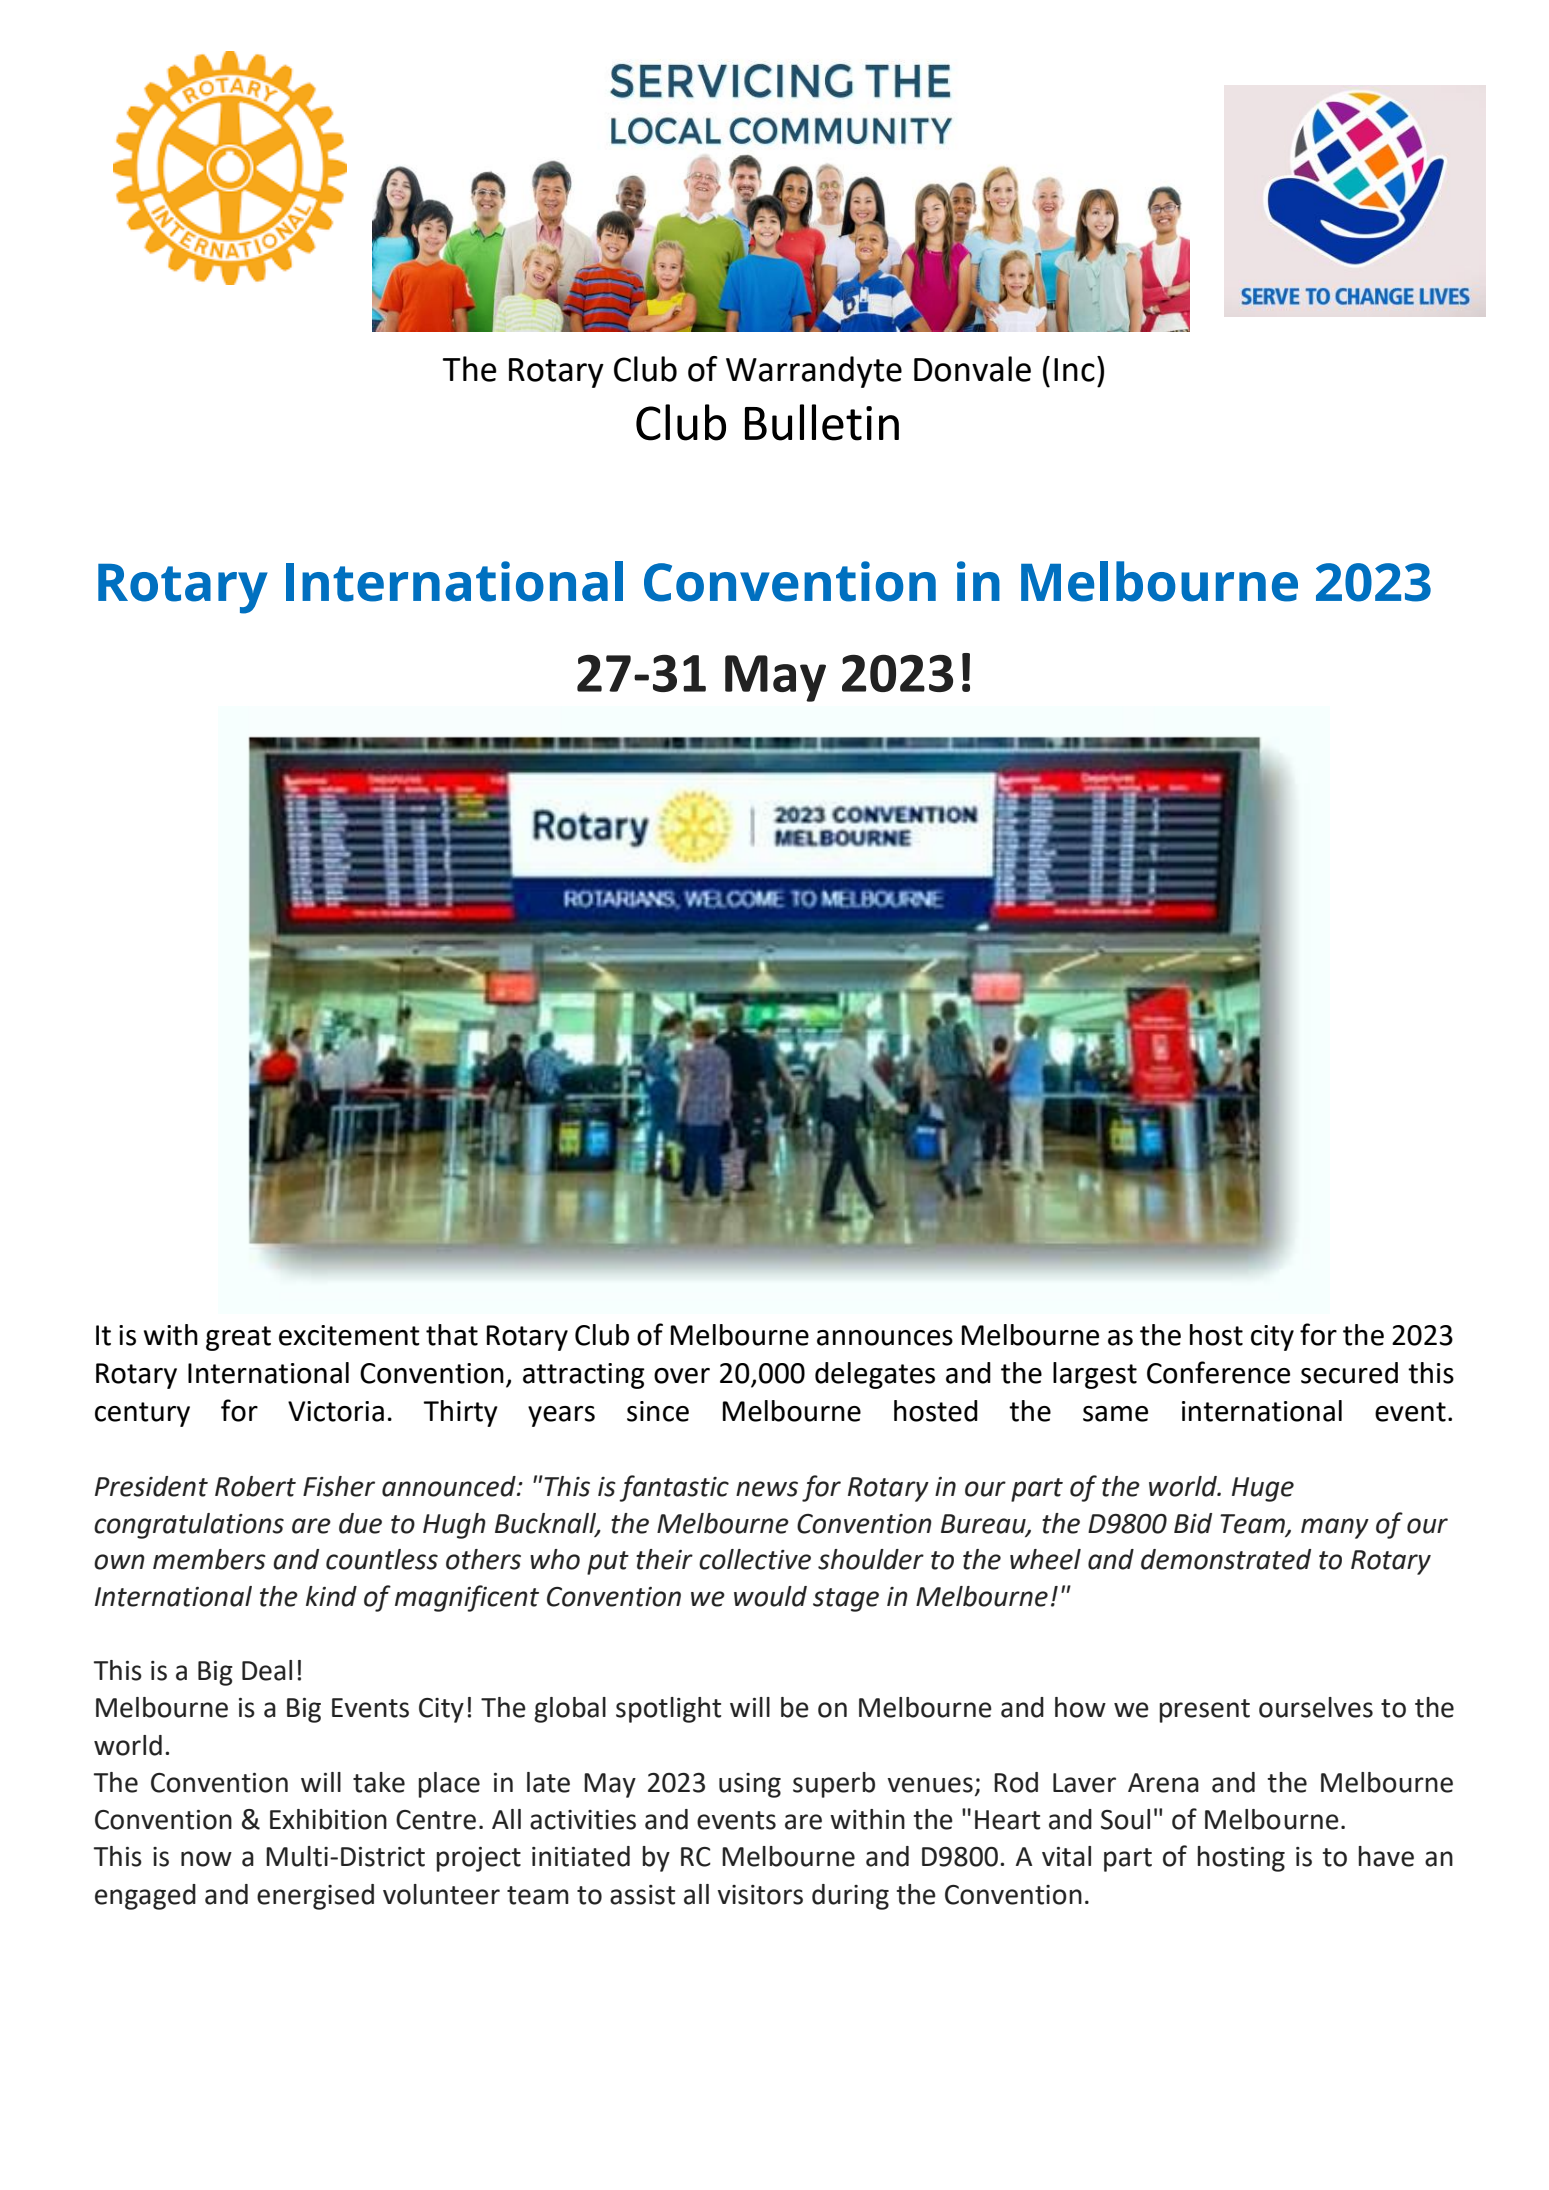 This screenshot has height=2190, width=1549. What do you see at coordinates (760, 1895) in the screenshot?
I see `visitors` at bounding box center [760, 1895].
